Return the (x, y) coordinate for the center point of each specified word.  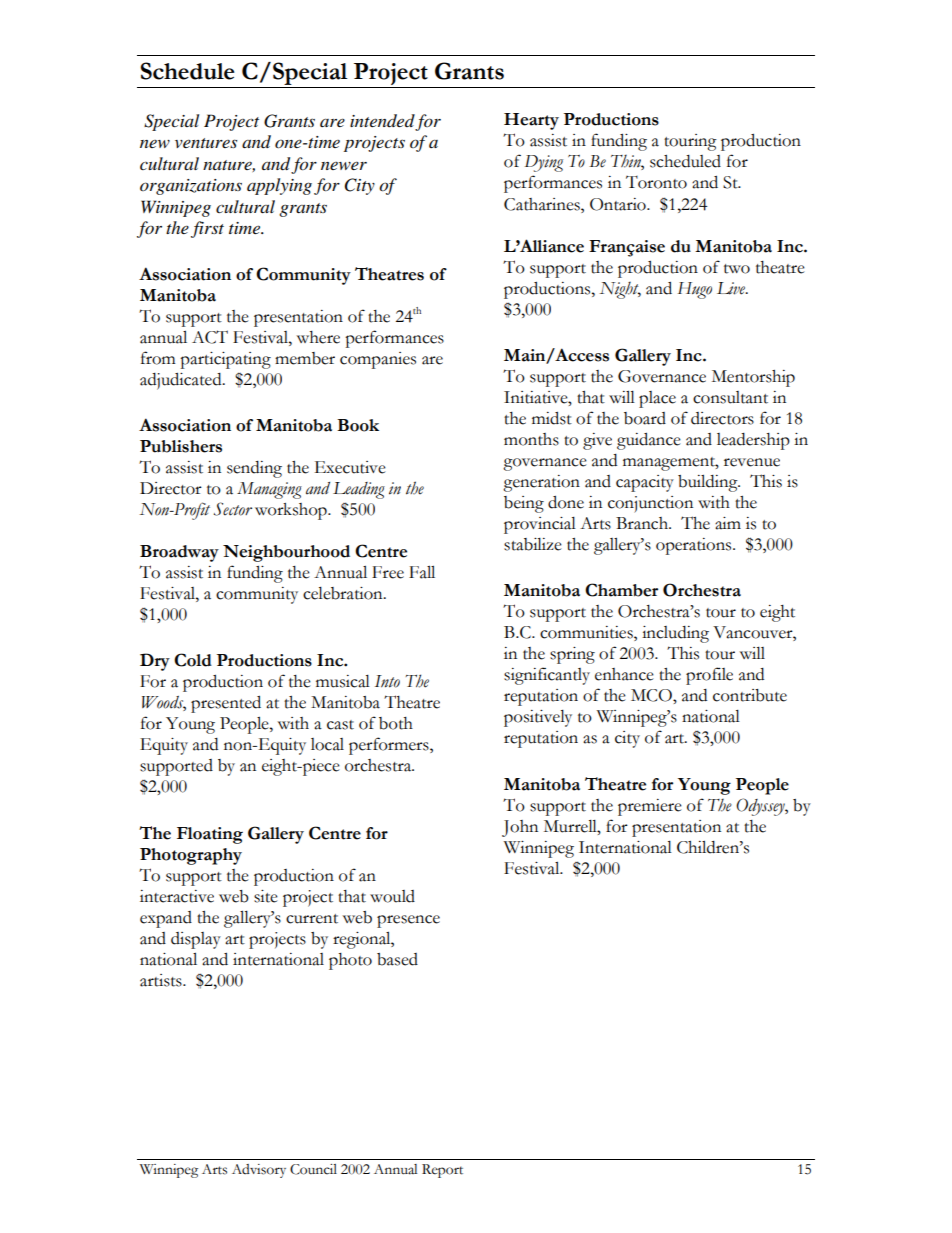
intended (382, 121)
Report (442, 1171)
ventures (206, 143)
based (397, 959)
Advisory (259, 1171)
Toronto (656, 182)
